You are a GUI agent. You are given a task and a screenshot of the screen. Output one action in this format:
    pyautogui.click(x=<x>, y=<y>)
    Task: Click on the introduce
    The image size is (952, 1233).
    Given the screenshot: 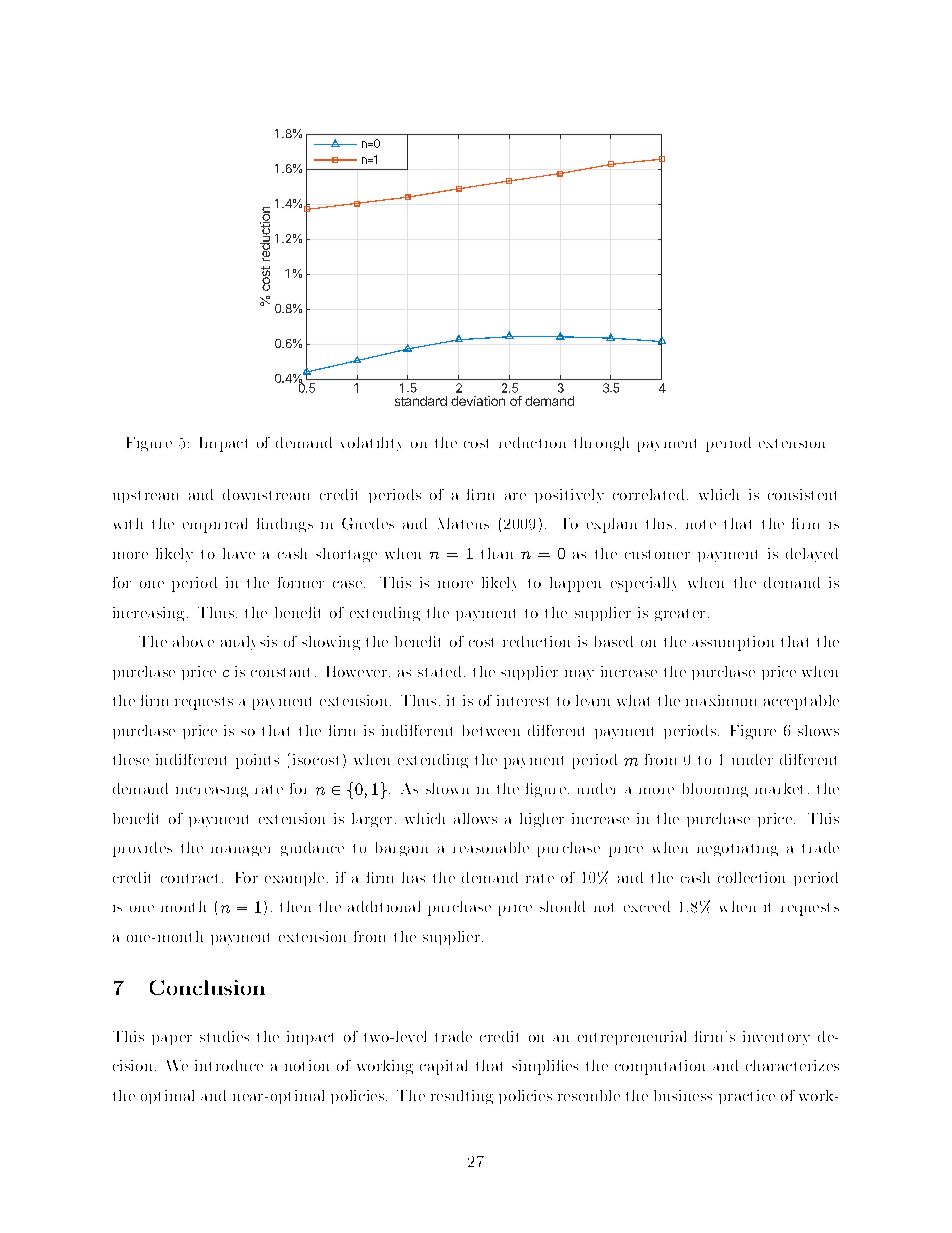 What is the action you would take?
    pyautogui.click(x=229, y=1065)
